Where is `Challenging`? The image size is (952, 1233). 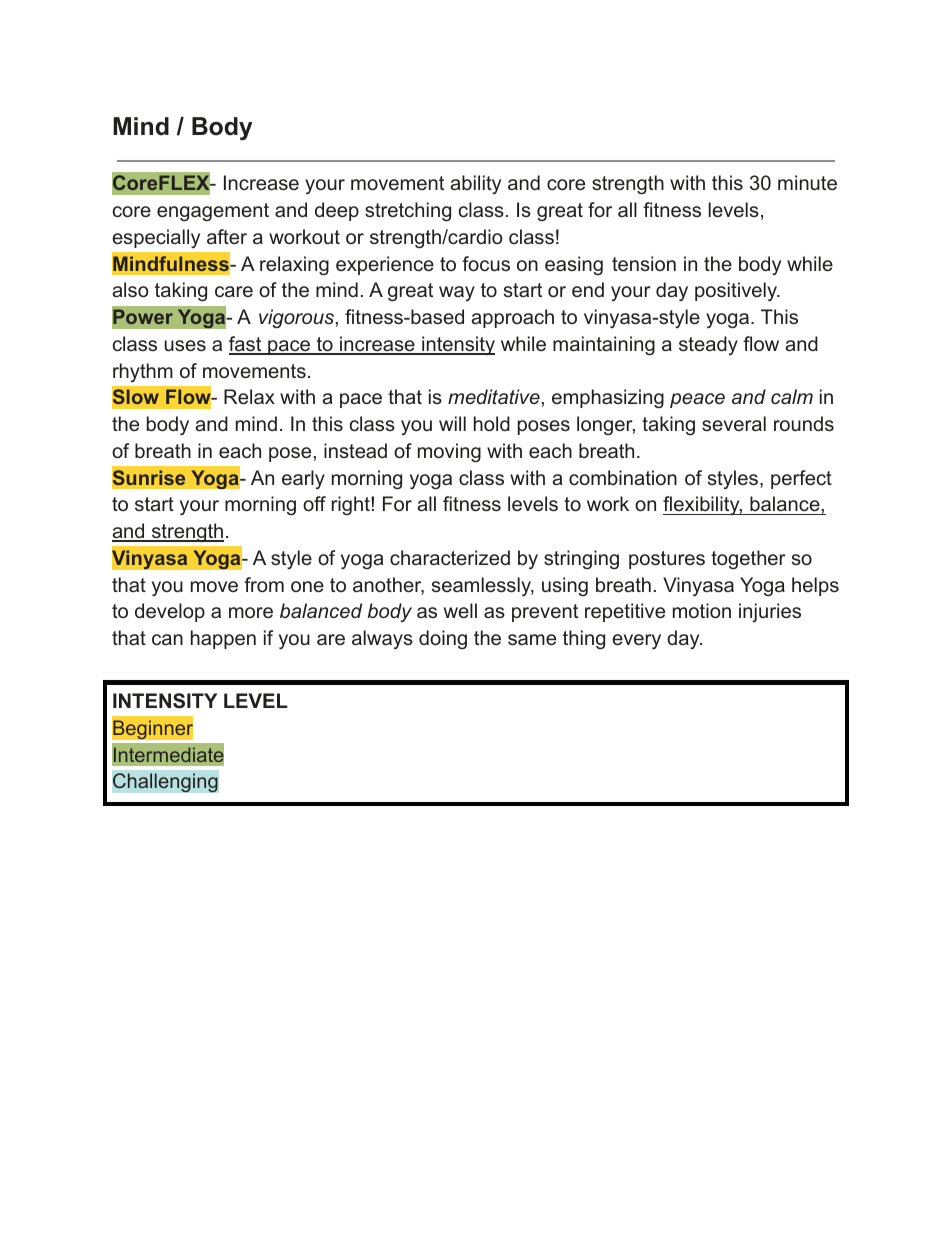
Challenging is located at coordinates (165, 783).
